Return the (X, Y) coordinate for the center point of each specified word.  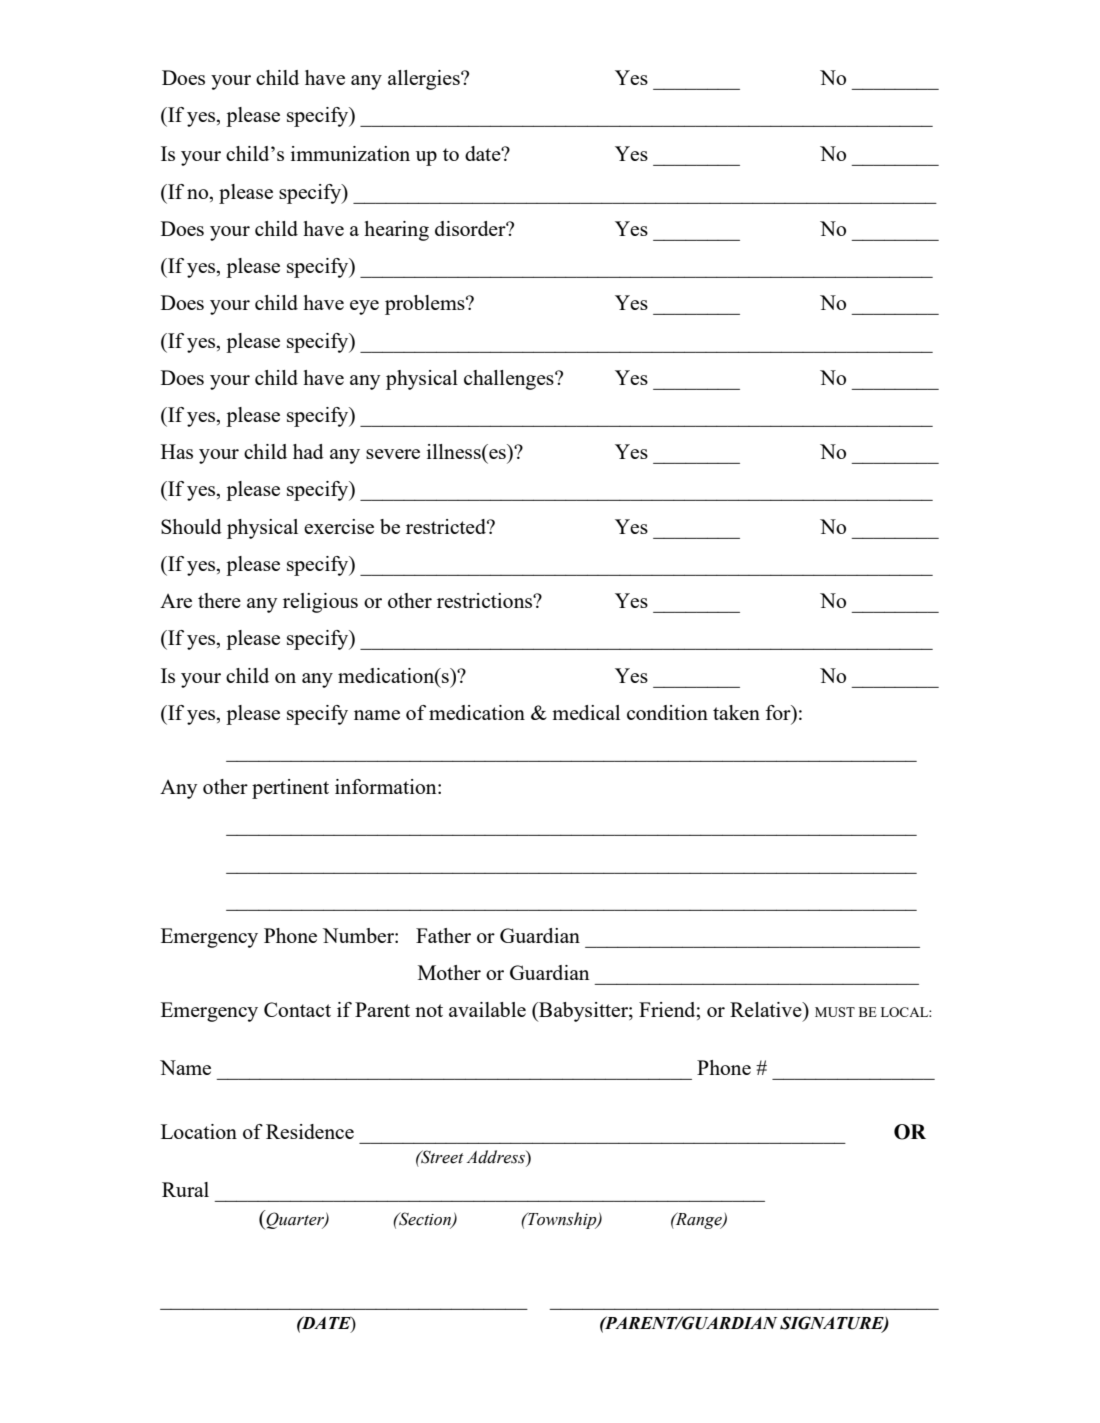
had (308, 451)
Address (496, 1157)
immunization (350, 153)
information (387, 786)
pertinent (290, 789)
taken (736, 712)
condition (667, 712)
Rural (185, 1189)
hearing (396, 231)
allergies (425, 80)
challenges (510, 380)
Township (562, 1220)
